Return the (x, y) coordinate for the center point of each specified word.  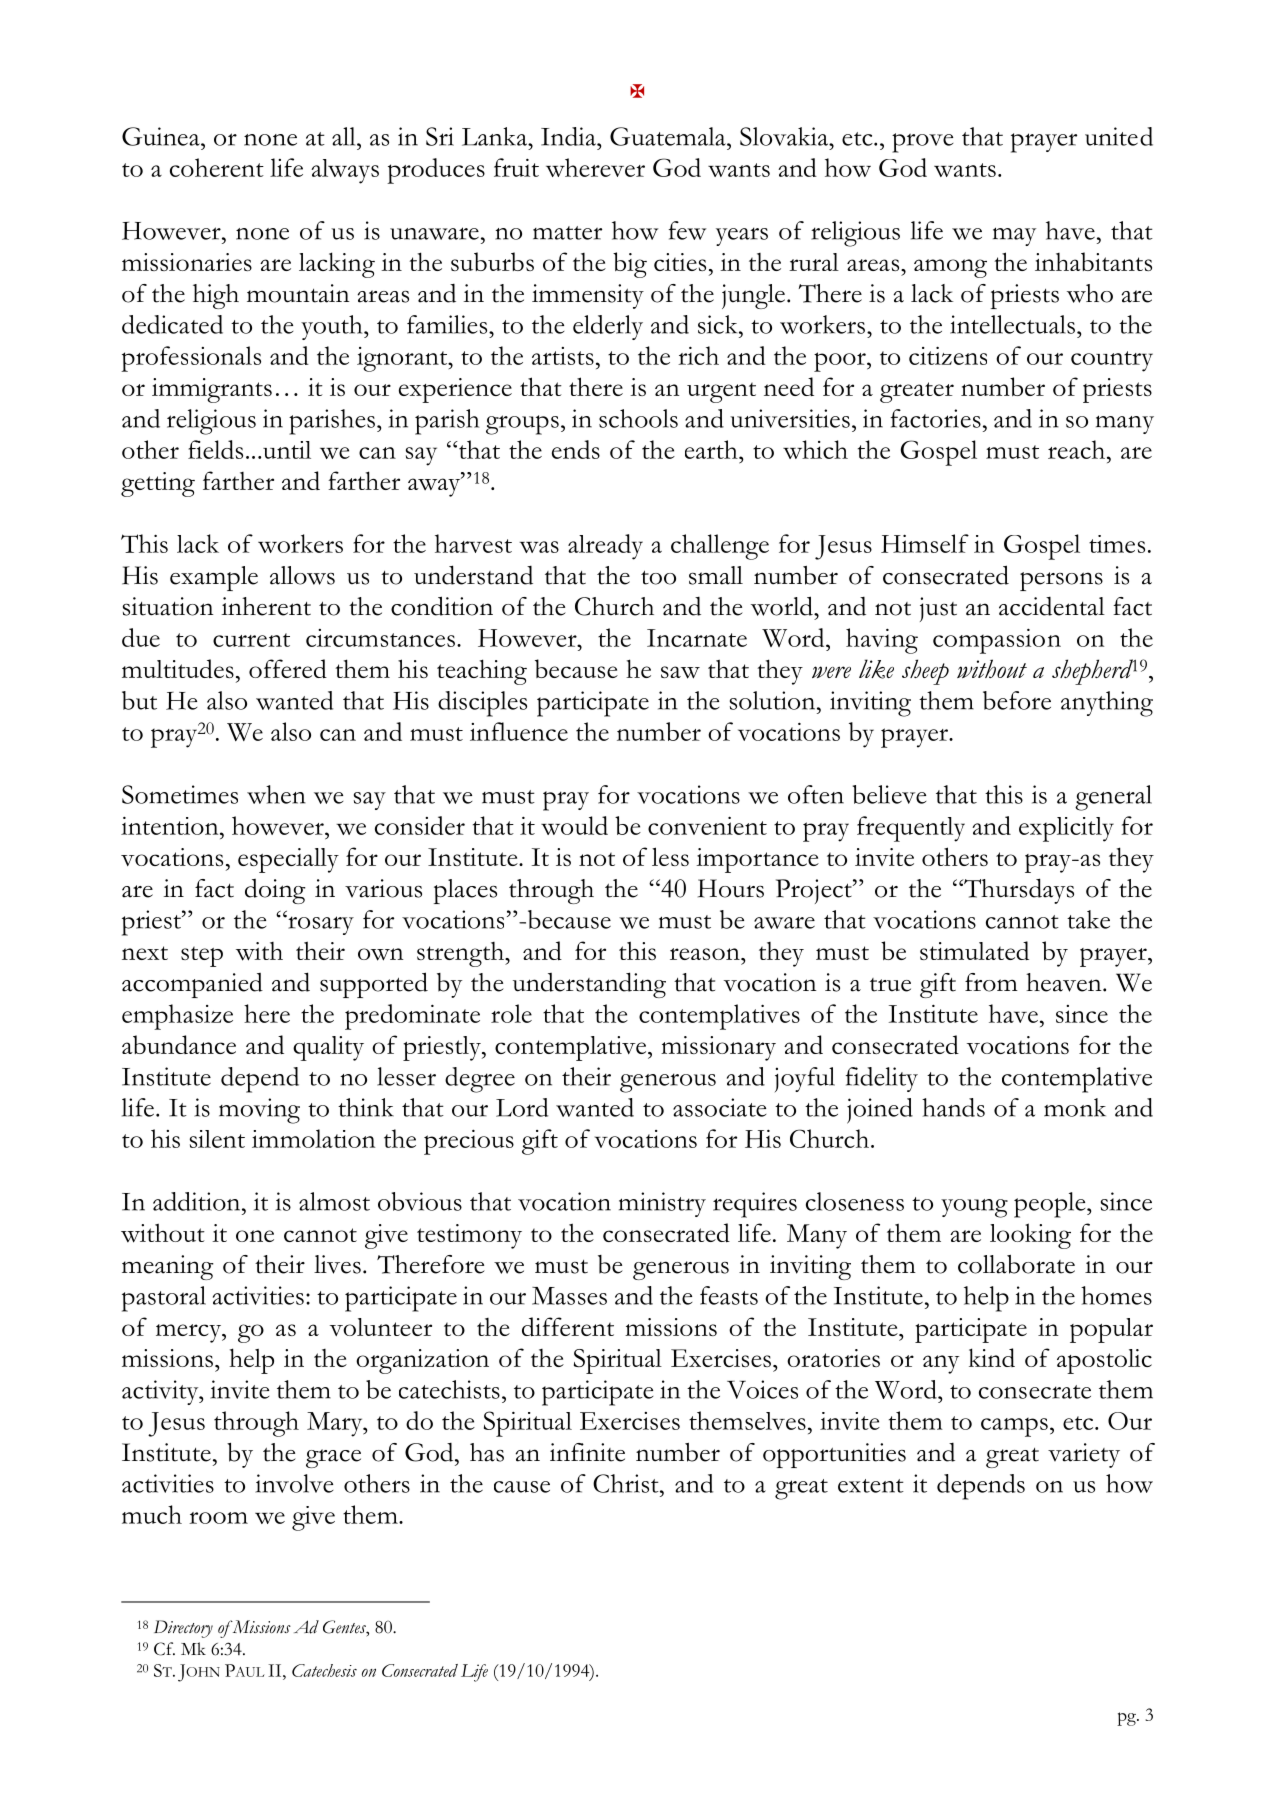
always (345, 171)
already (605, 547)
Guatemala (669, 136)
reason (706, 954)
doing (275, 891)
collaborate (1016, 1264)
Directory (183, 1629)
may (1014, 236)
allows (302, 575)
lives (337, 1264)
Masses (569, 1296)
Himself (925, 543)
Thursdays (1018, 891)
